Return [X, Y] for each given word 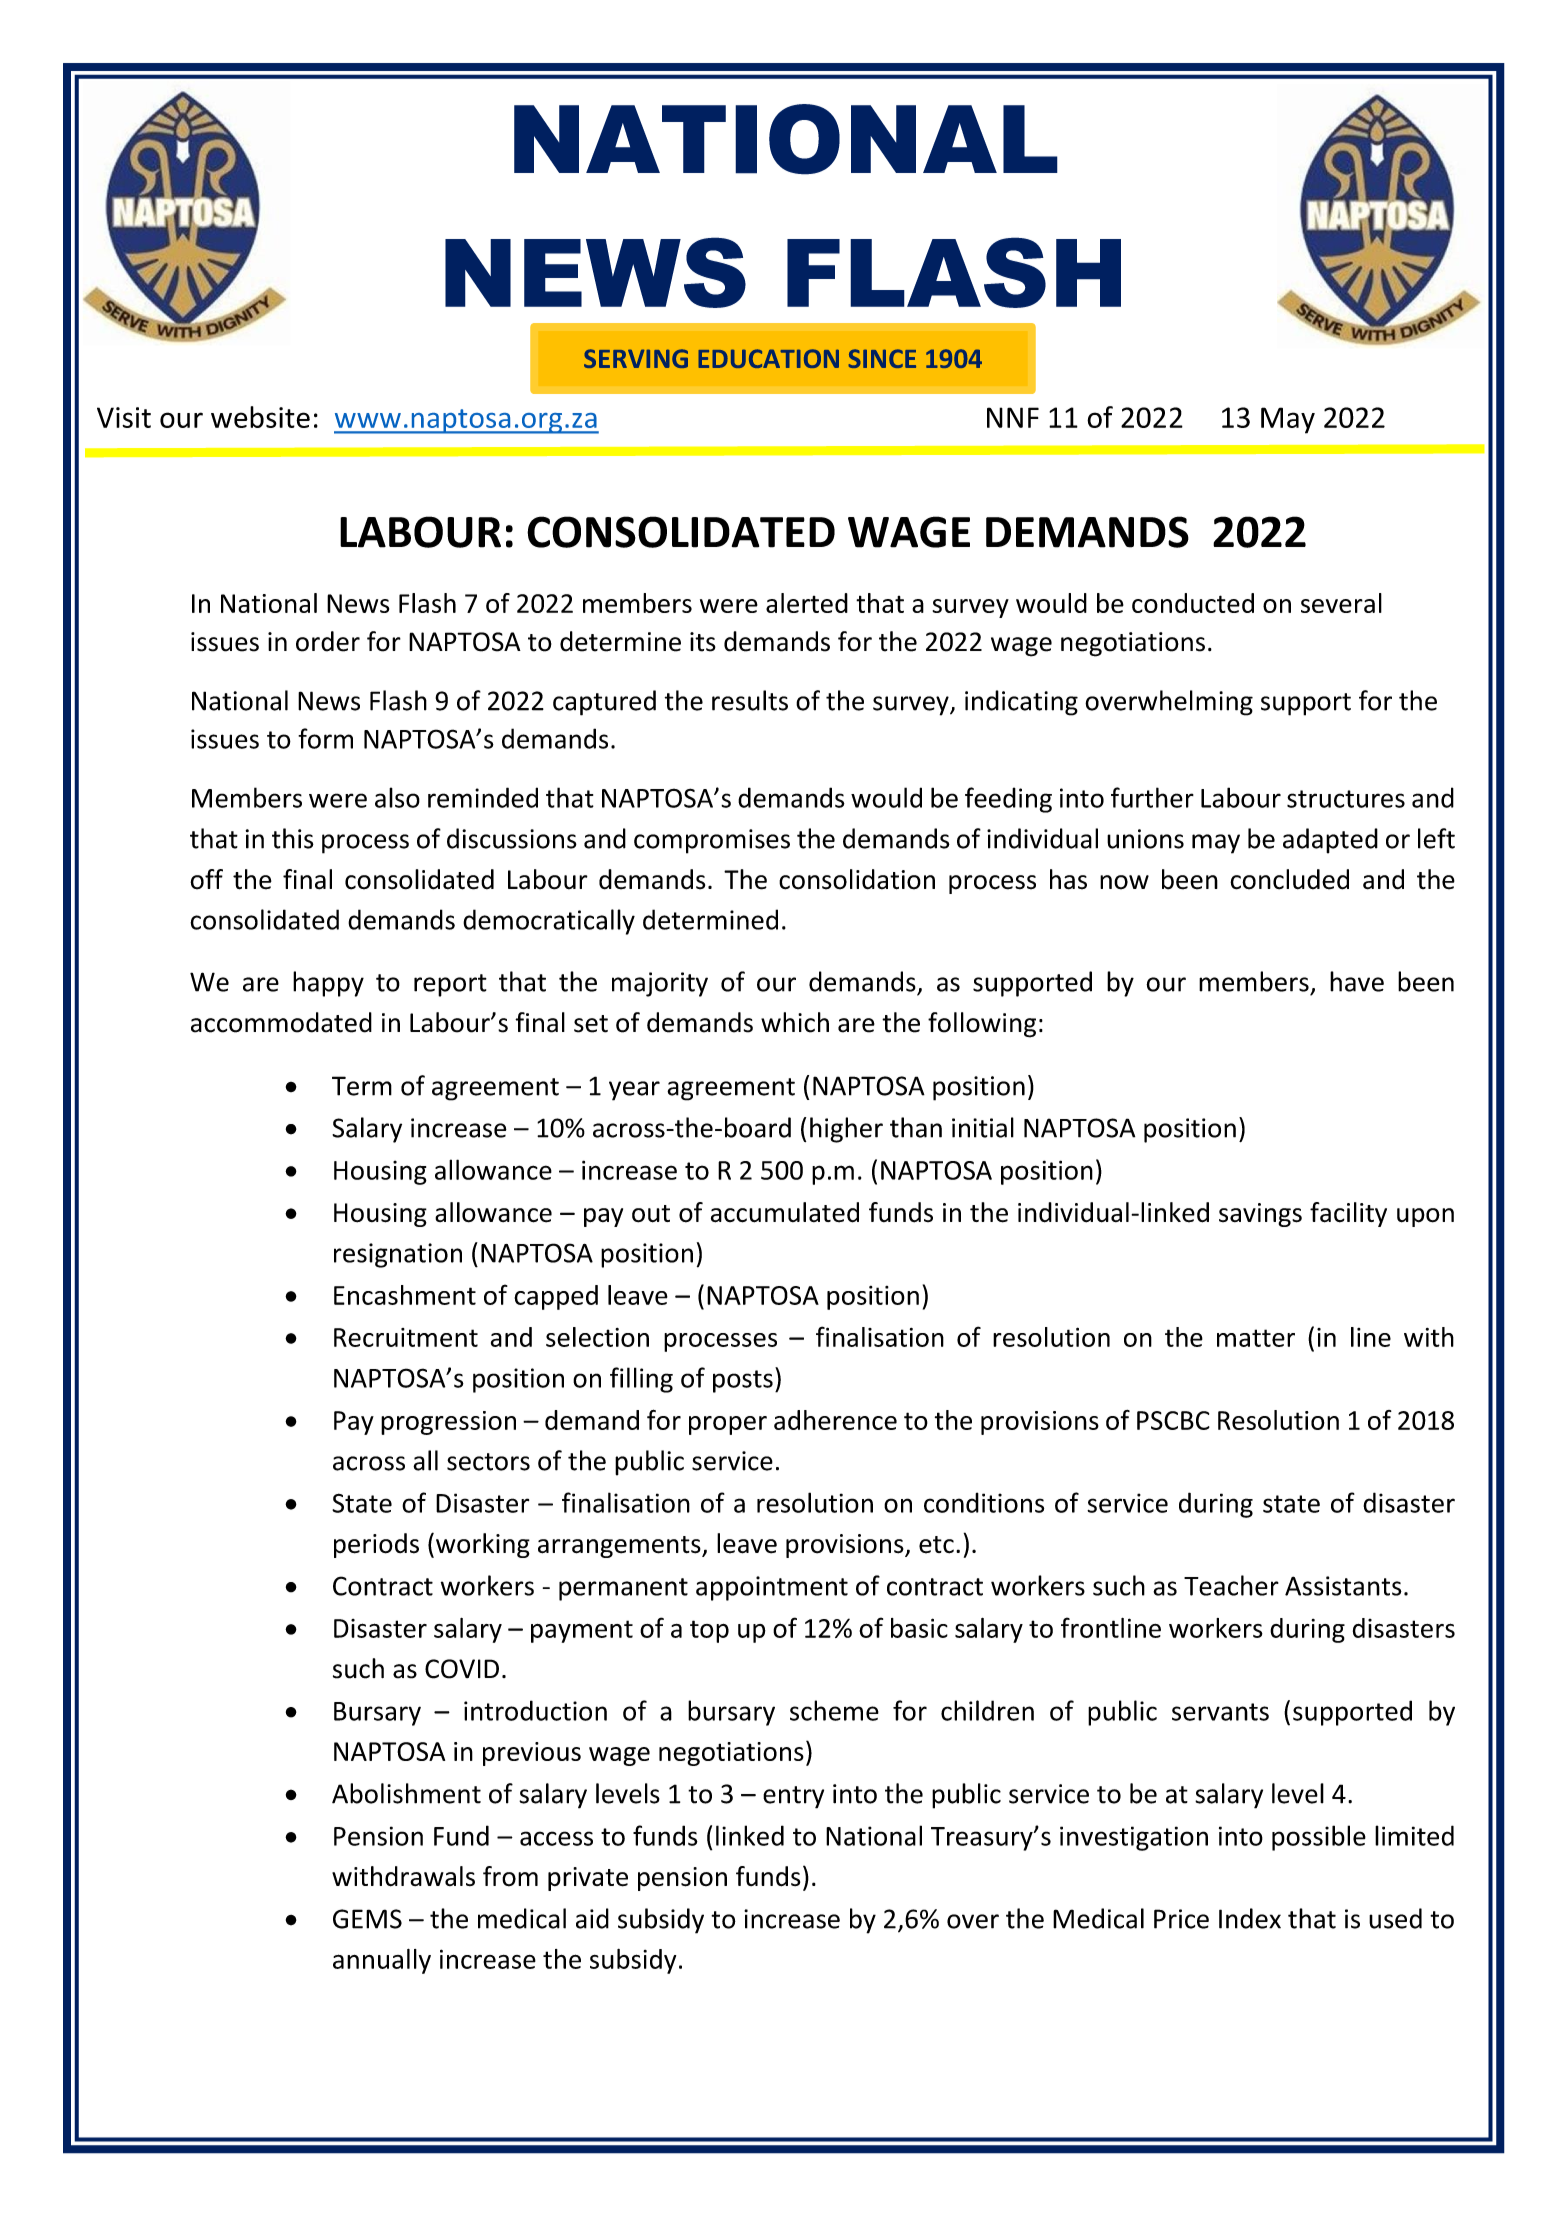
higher [846, 1130]
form [325, 738]
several [1341, 603]
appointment [772, 1588]
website [260, 417]
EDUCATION [768, 358]
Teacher [1231, 1585]
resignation [398, 1255]
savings [1260, 1215]
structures [1346, 799]
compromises [712, 841]
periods [376, 1545]
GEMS [367, 1919]
